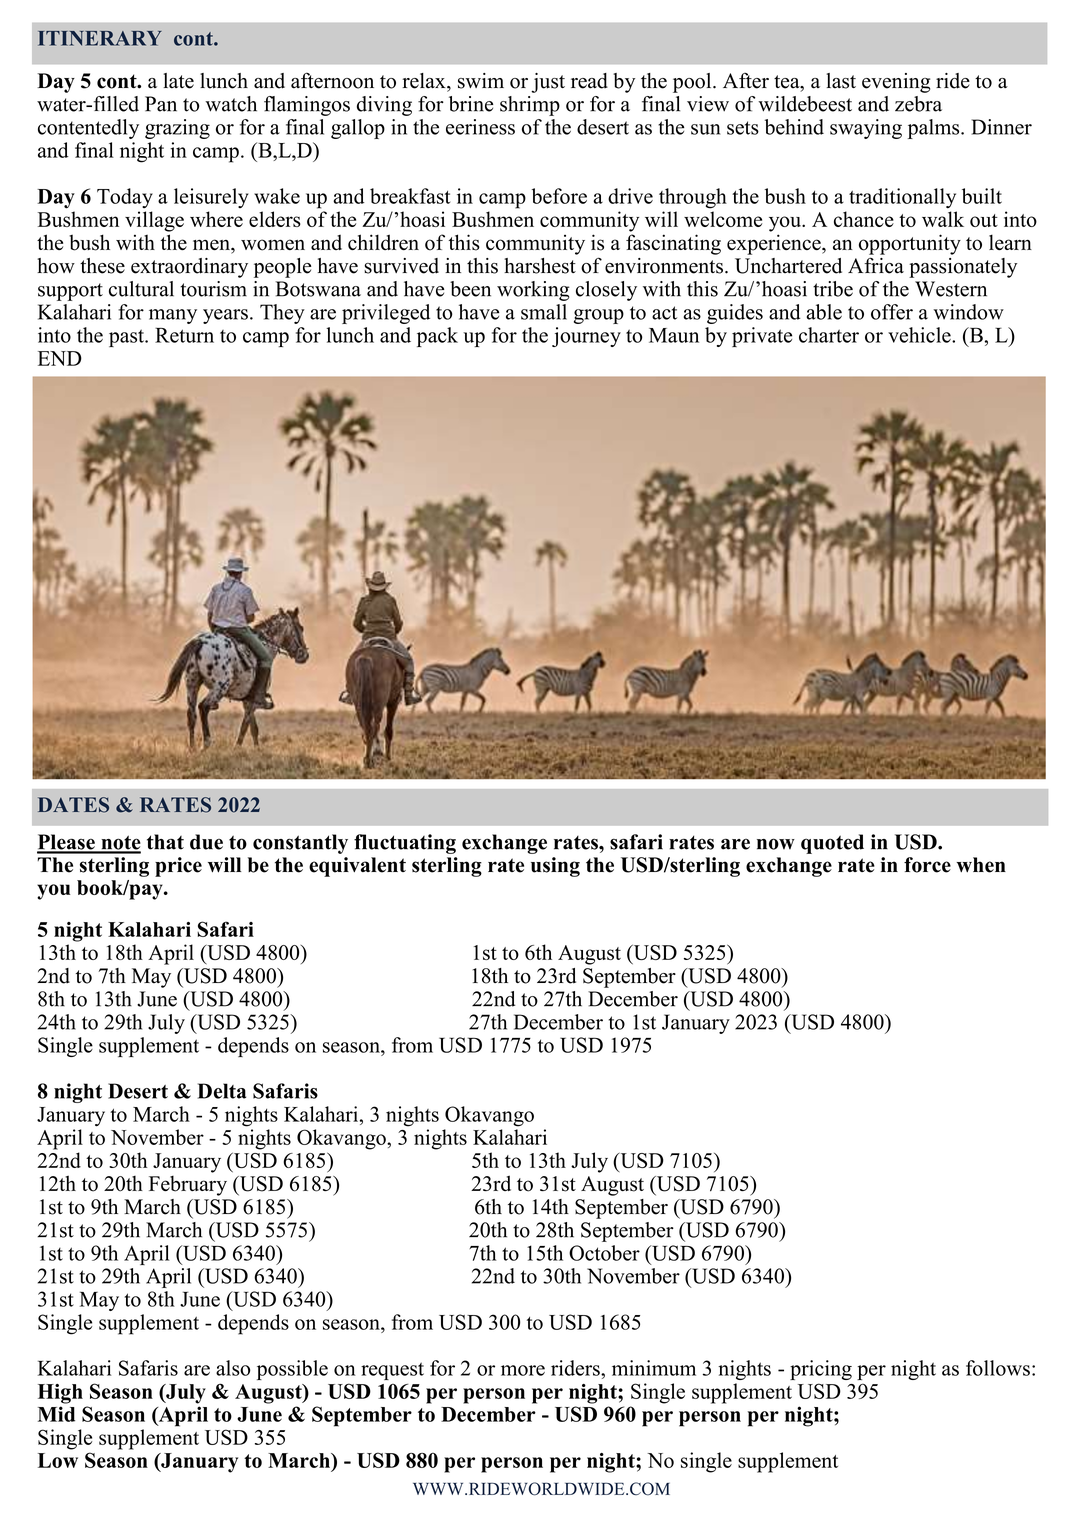 Image resolution: width=1084 pixels, height=1532 pixels. What do you see at coordinates (821, 1370) in the image?
I see `pricing` at bounding box center [821, 1370].
